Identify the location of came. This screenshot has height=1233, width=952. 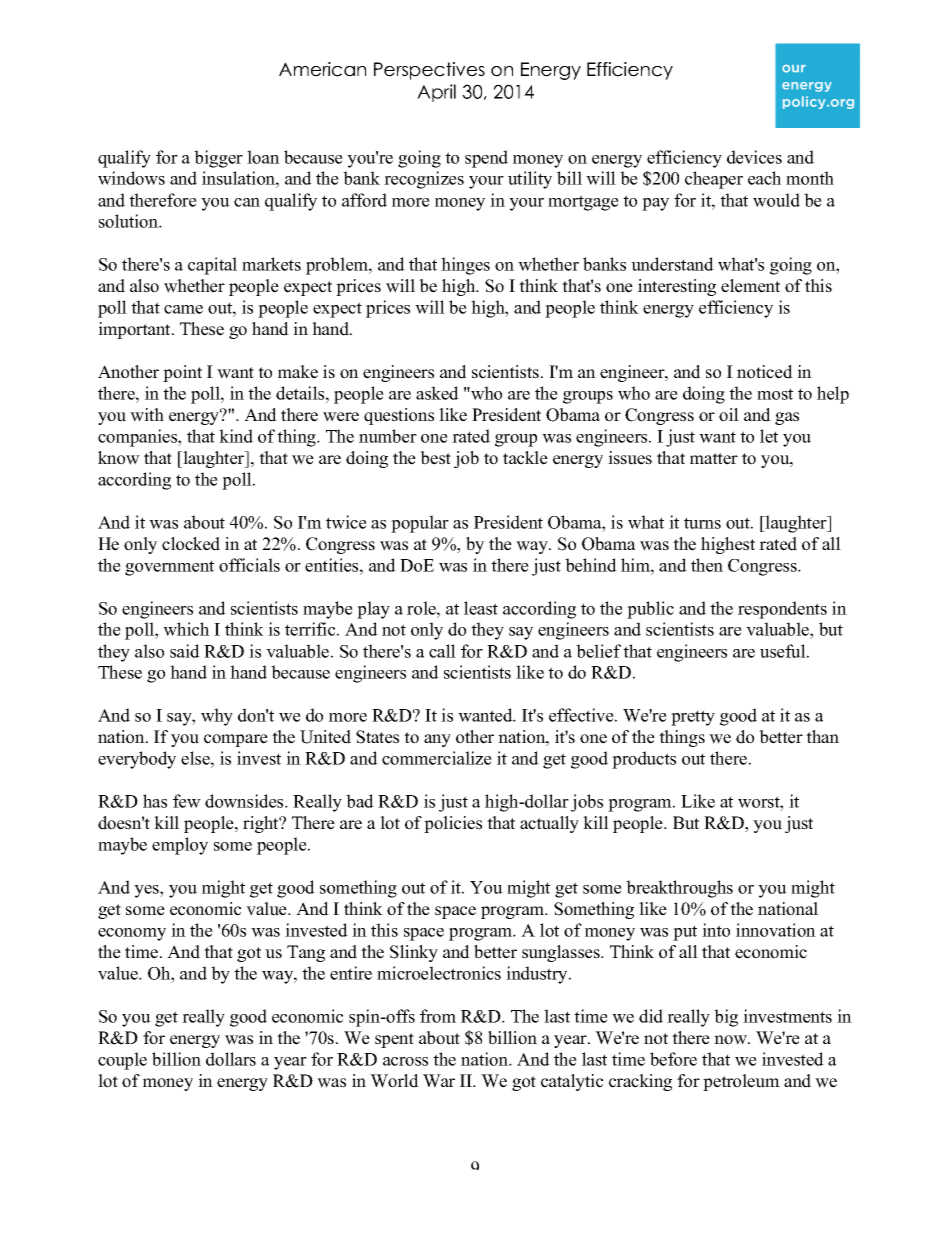
(183, 309).
